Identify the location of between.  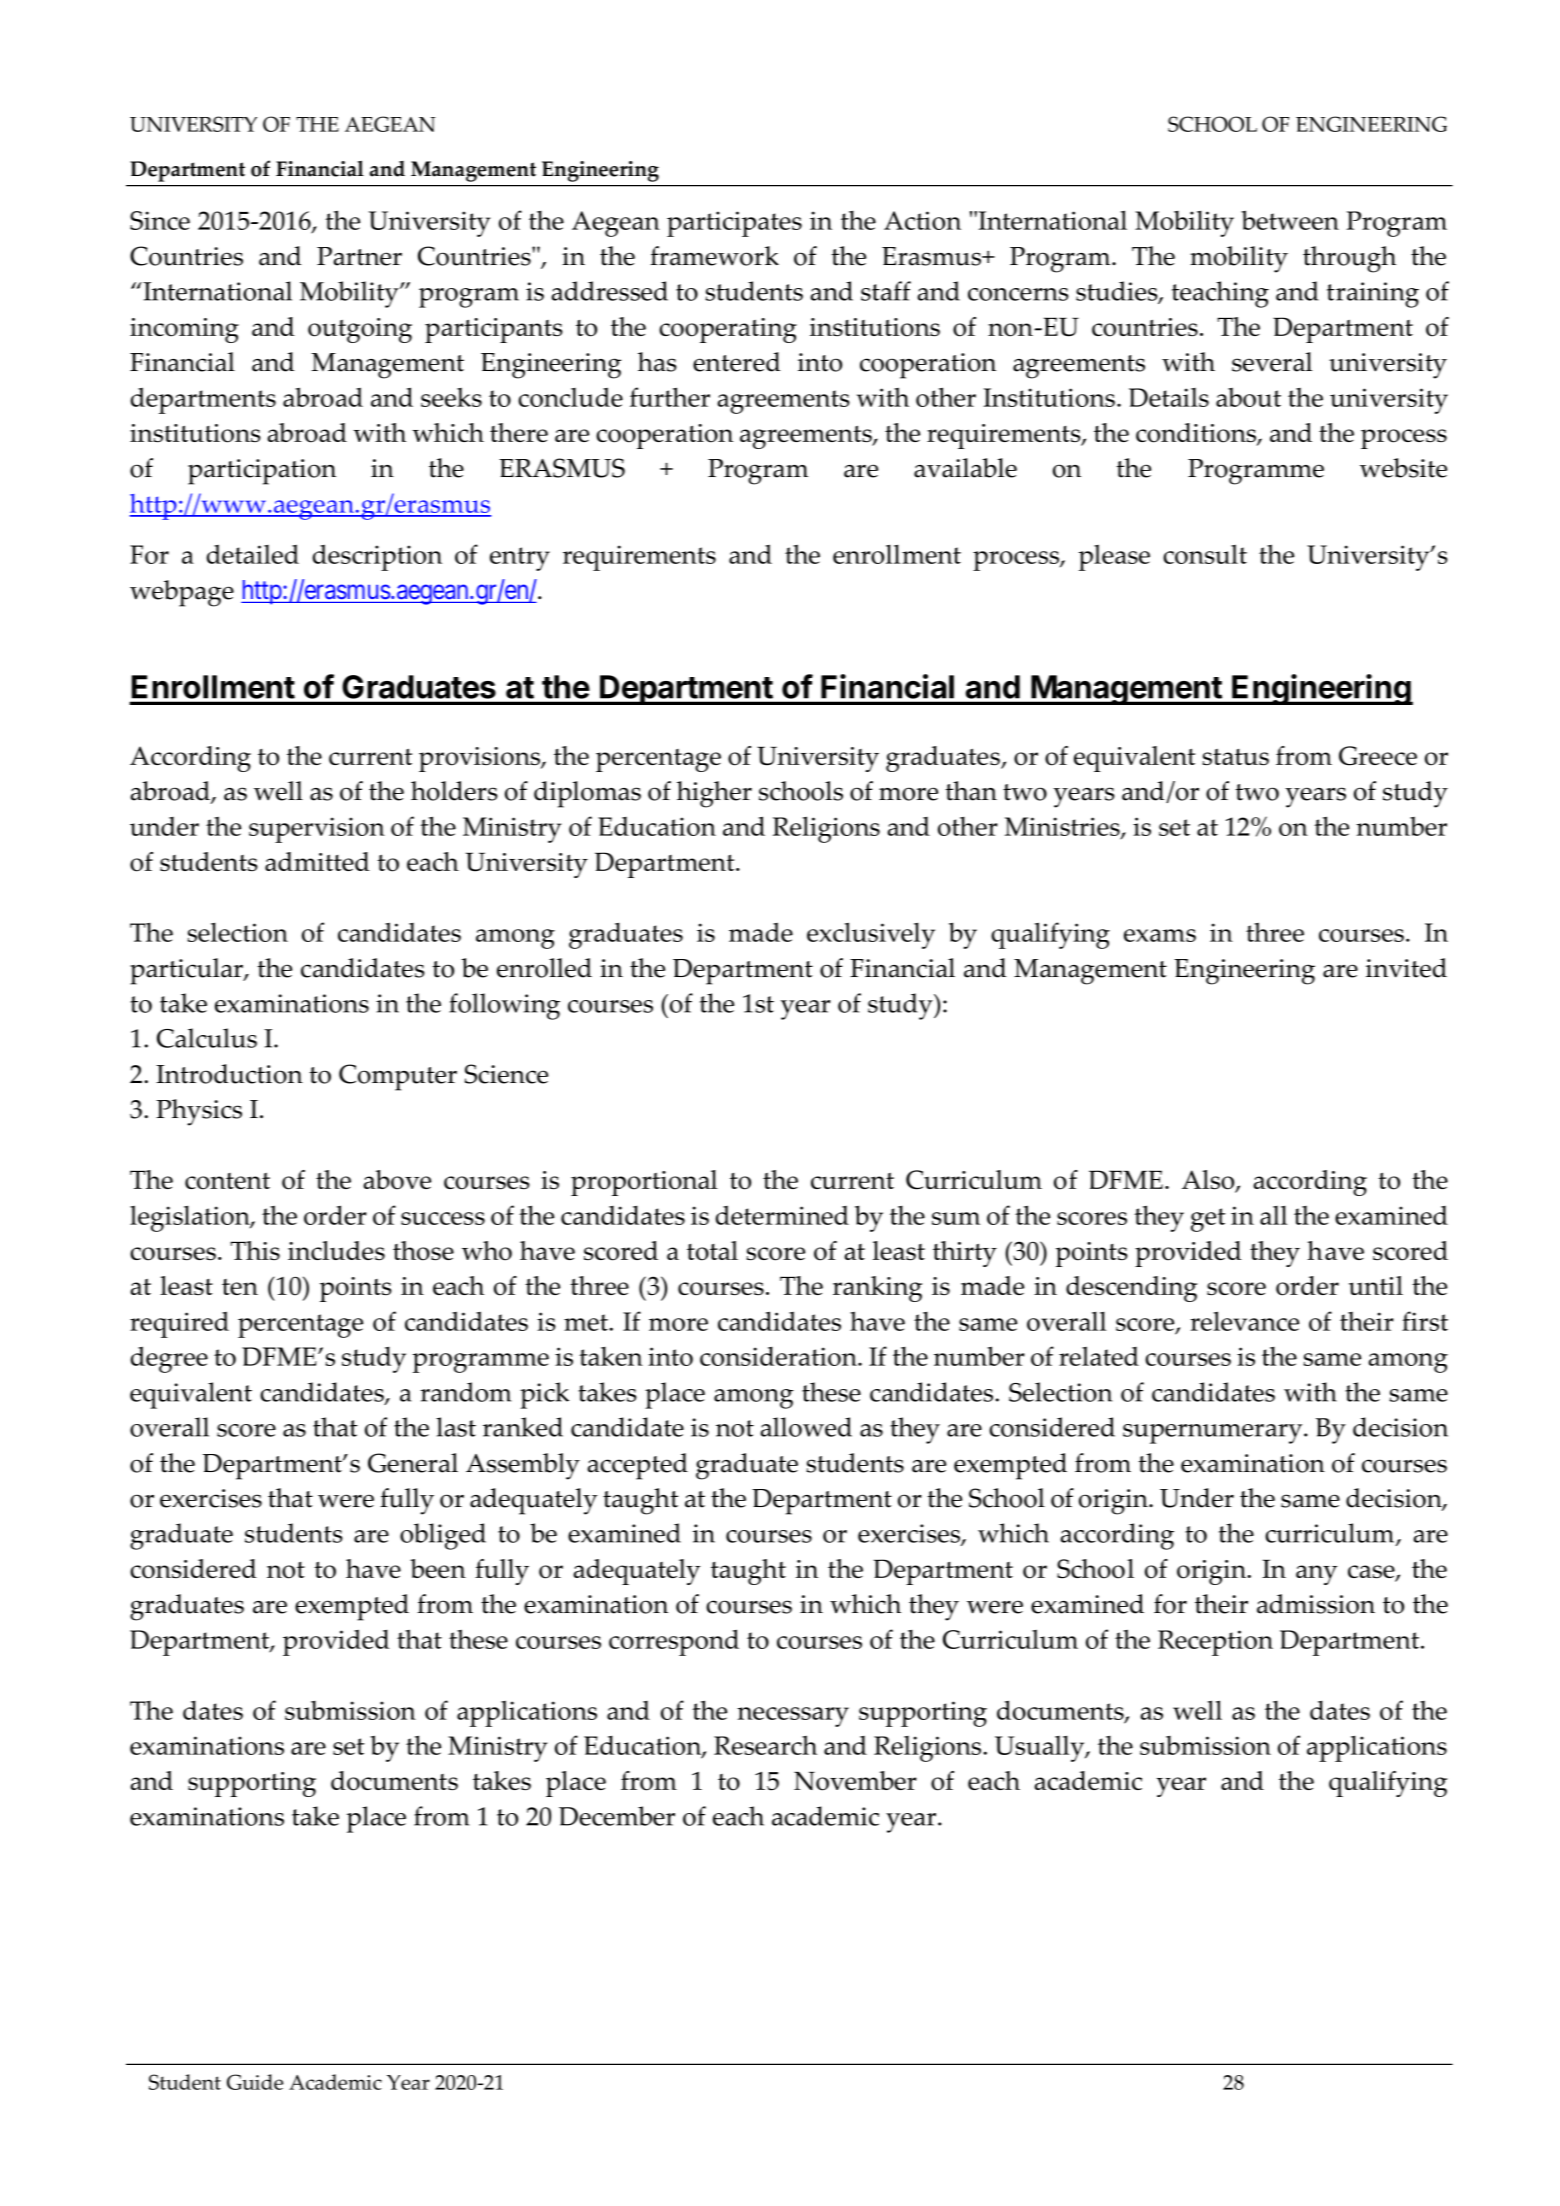
(1290, 220).
